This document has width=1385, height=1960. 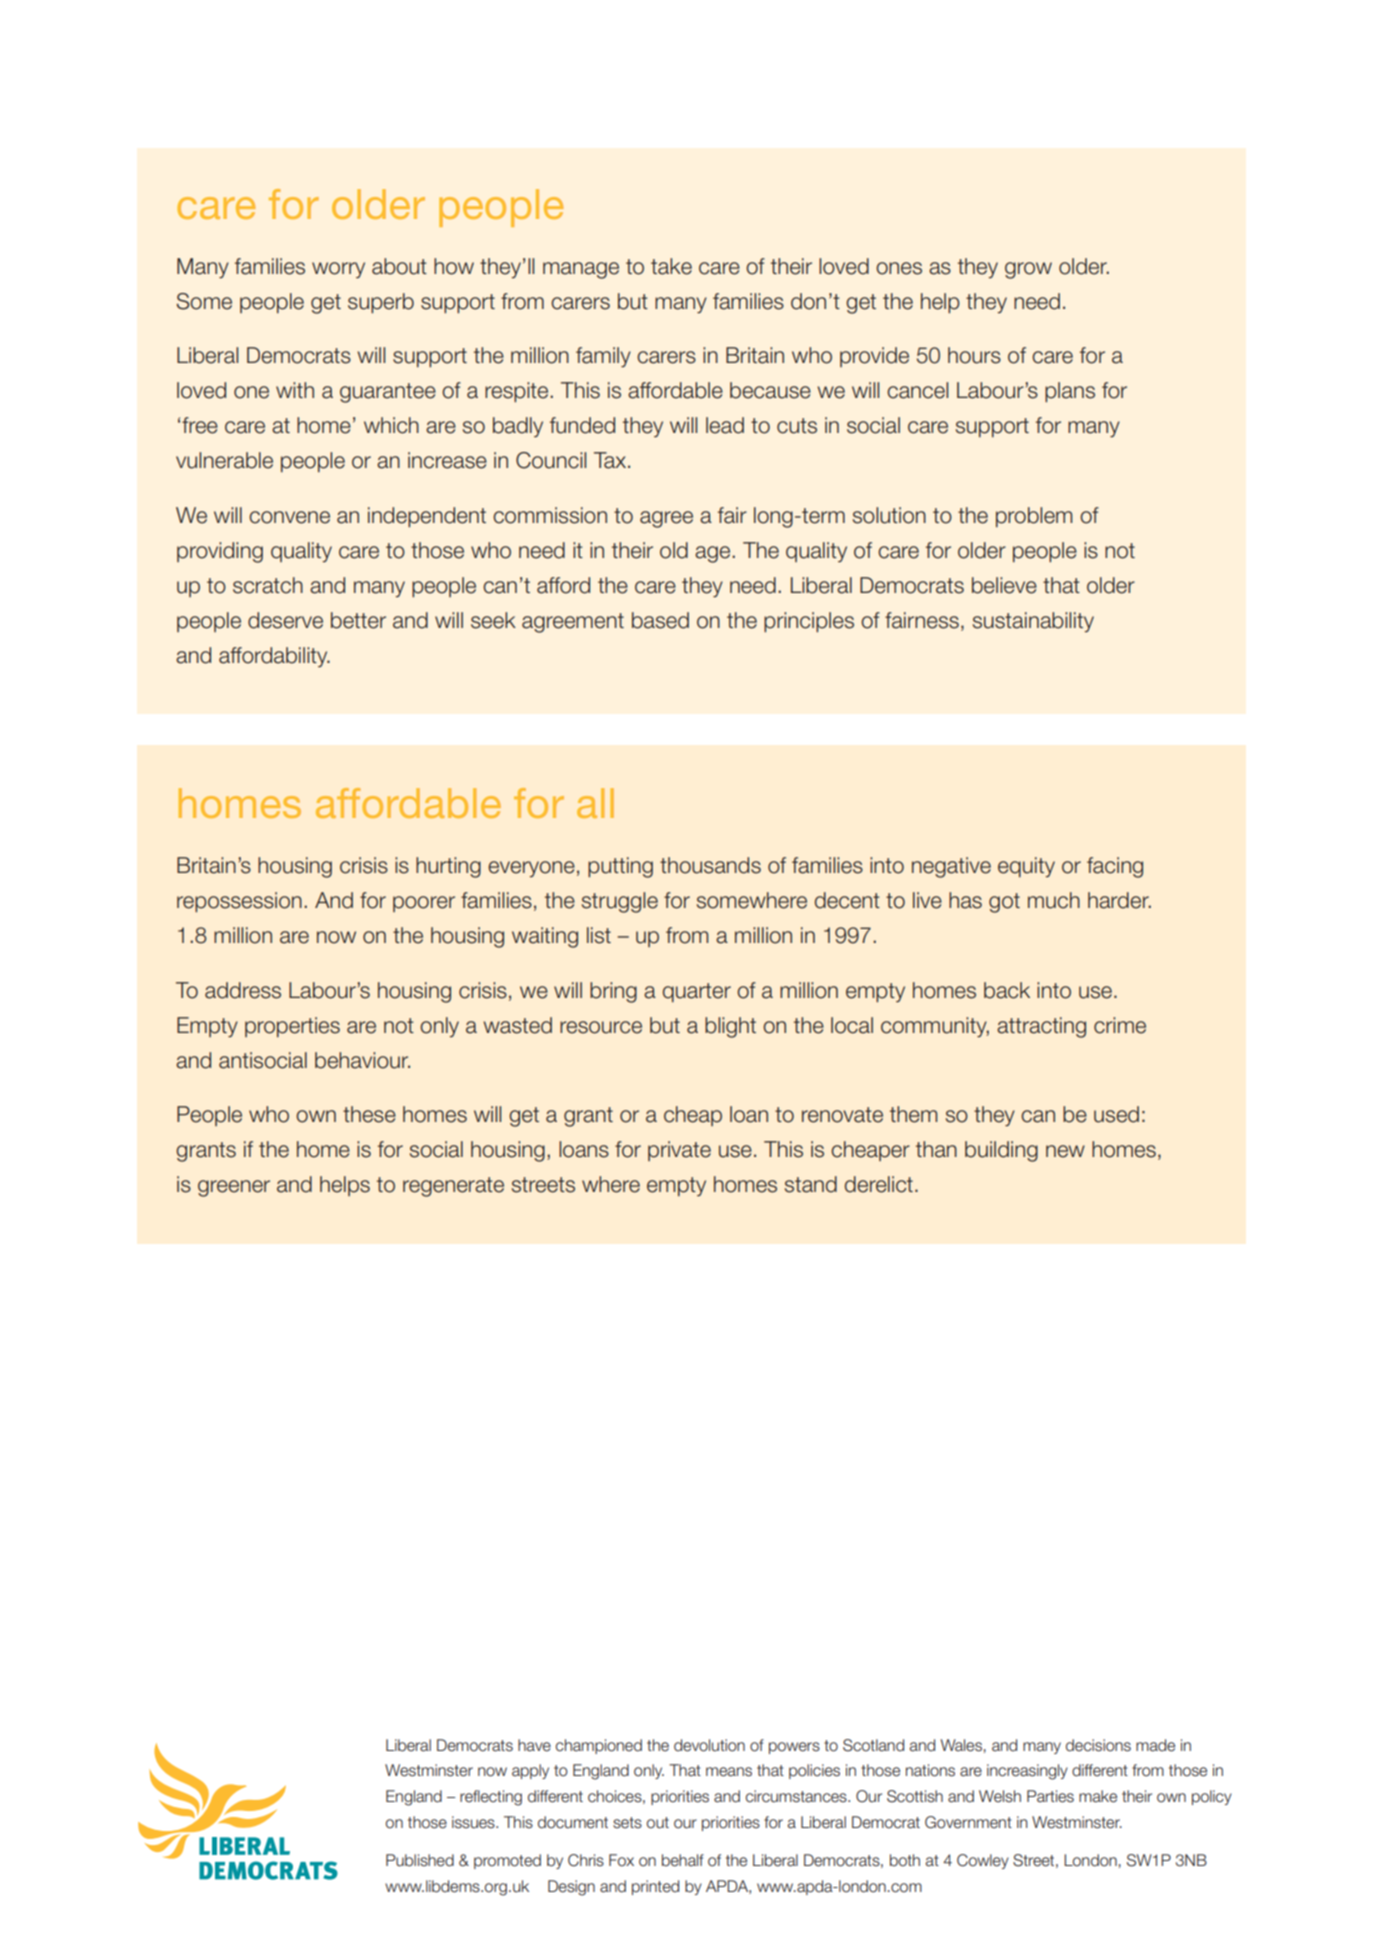 What do you see at coordinates (362, 1060) in the document?
I see `behaviour` at bounding box center [362, 1060].
